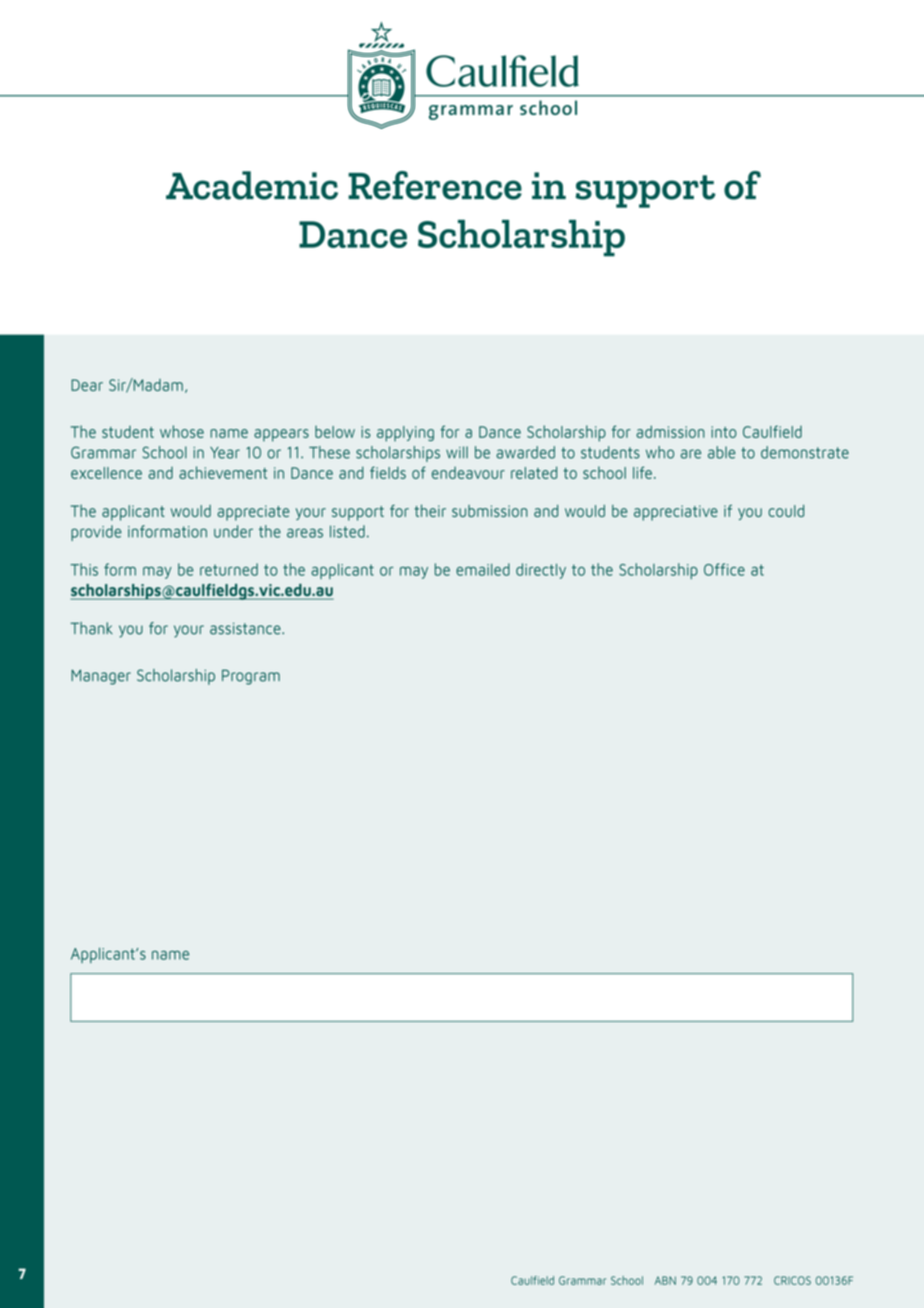  What do you see at coordinates (483, 569) in the screenshot?
I see `emailed` at bounding box center [483, 569].
